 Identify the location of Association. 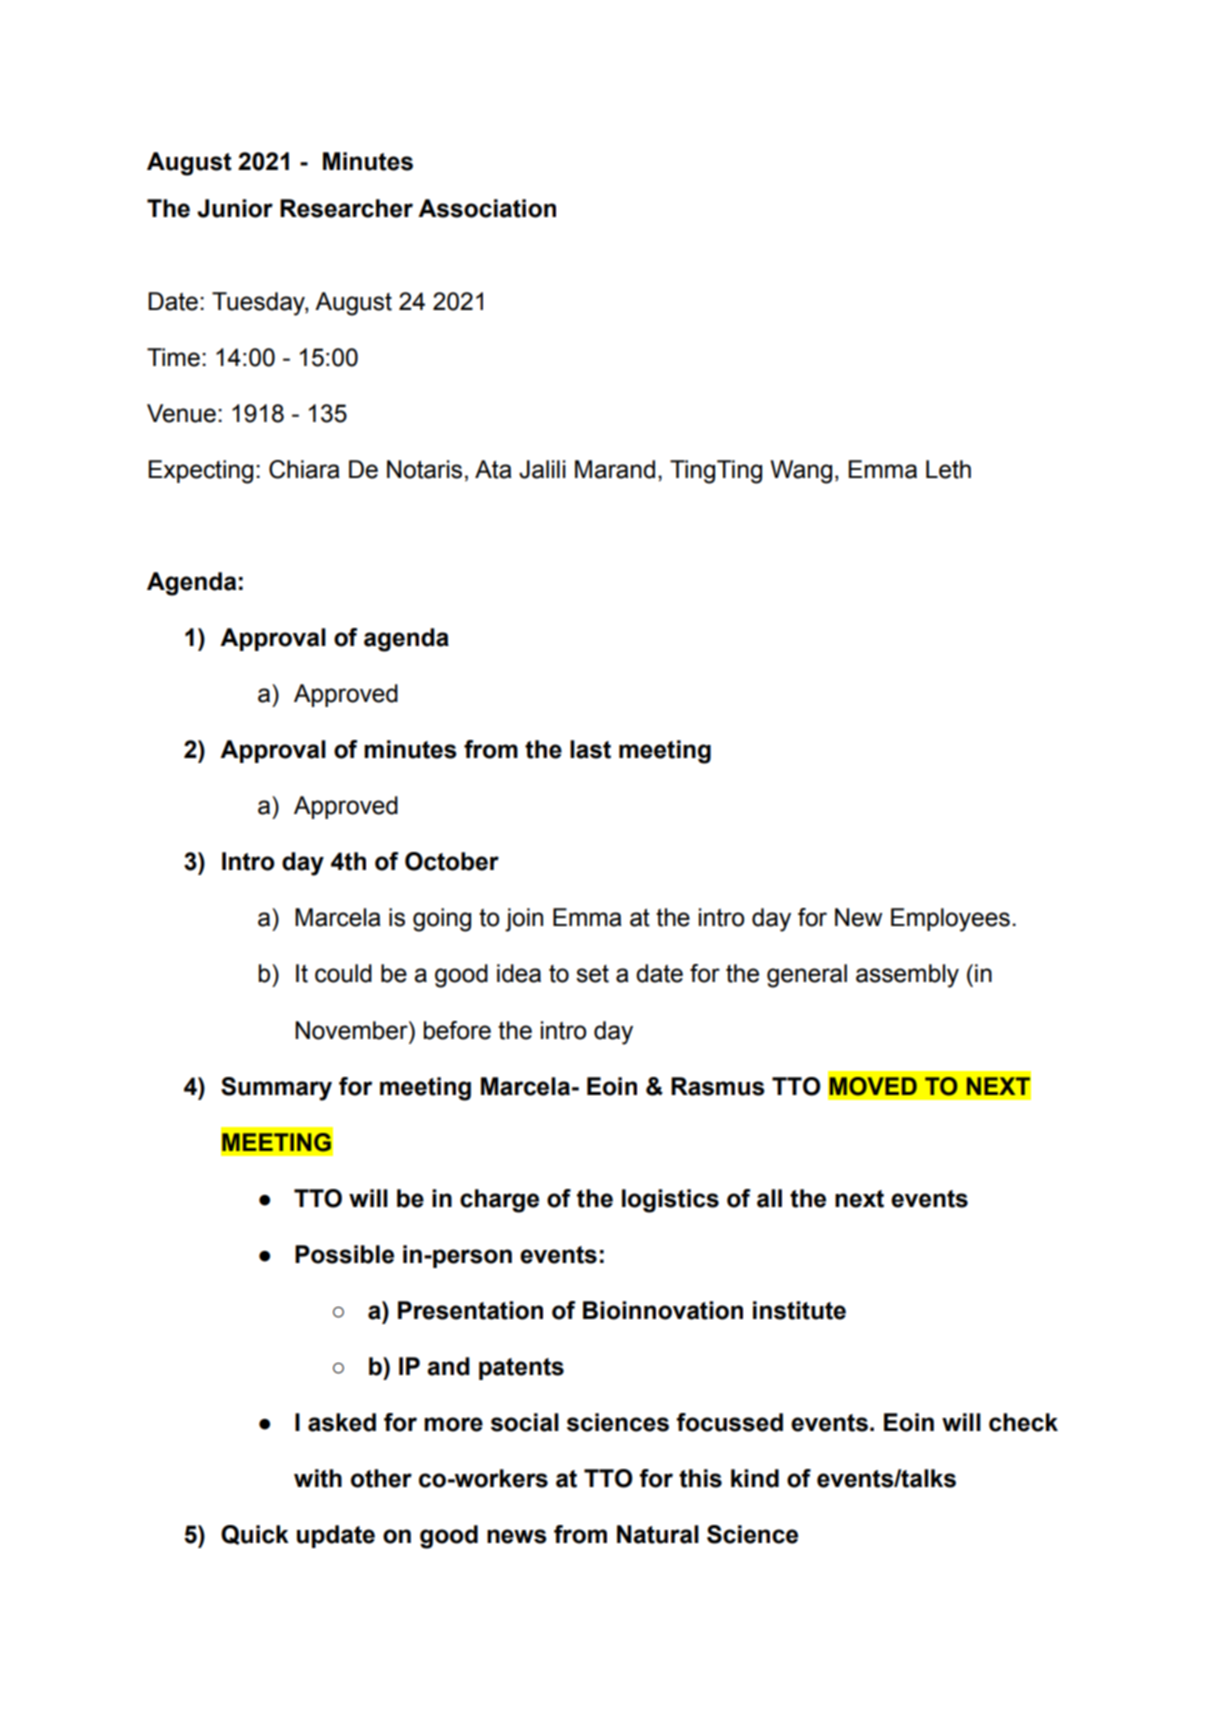
(487, 208).
